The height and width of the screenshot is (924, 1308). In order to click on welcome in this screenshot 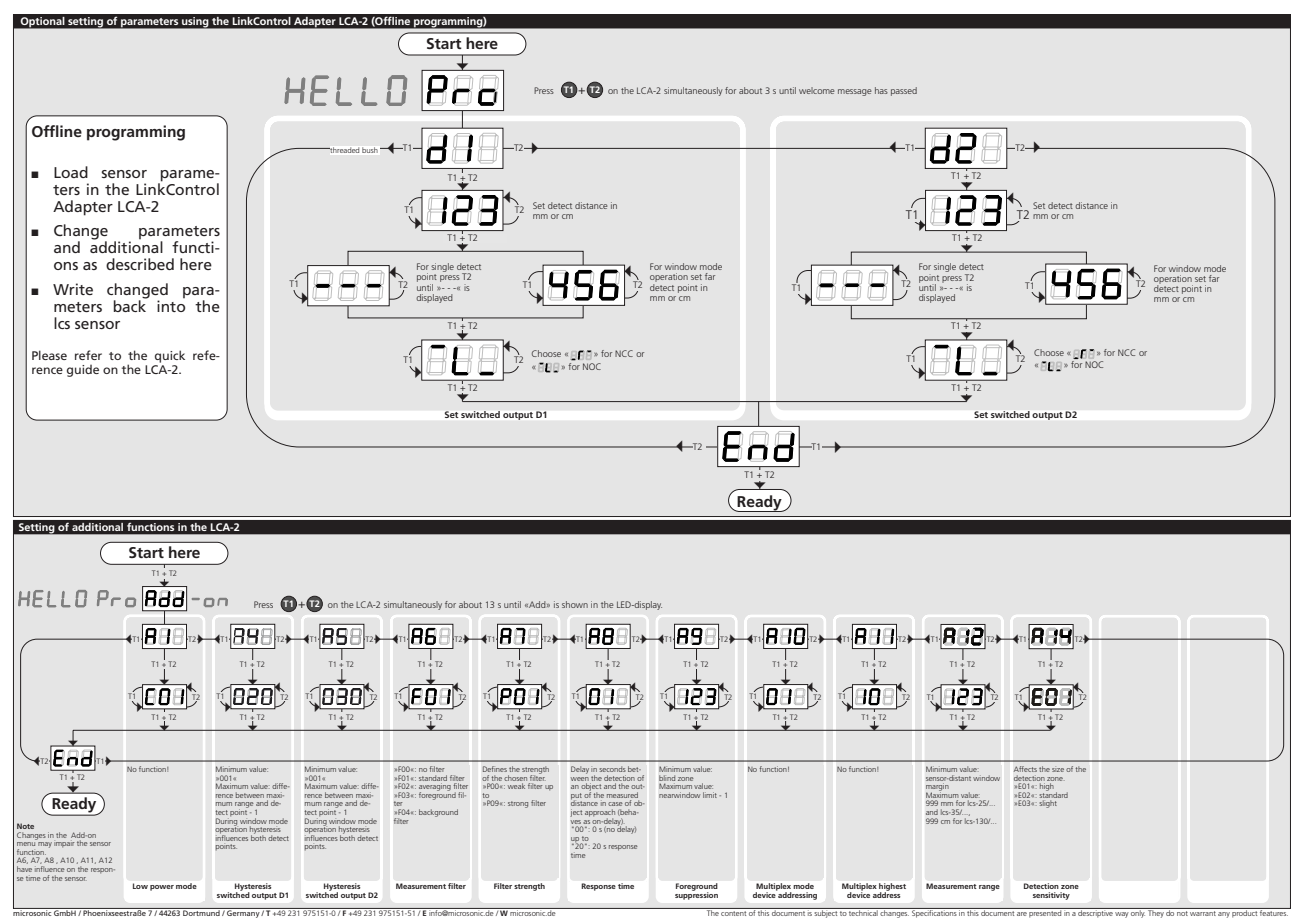, I will do `click(817, 90)`.
